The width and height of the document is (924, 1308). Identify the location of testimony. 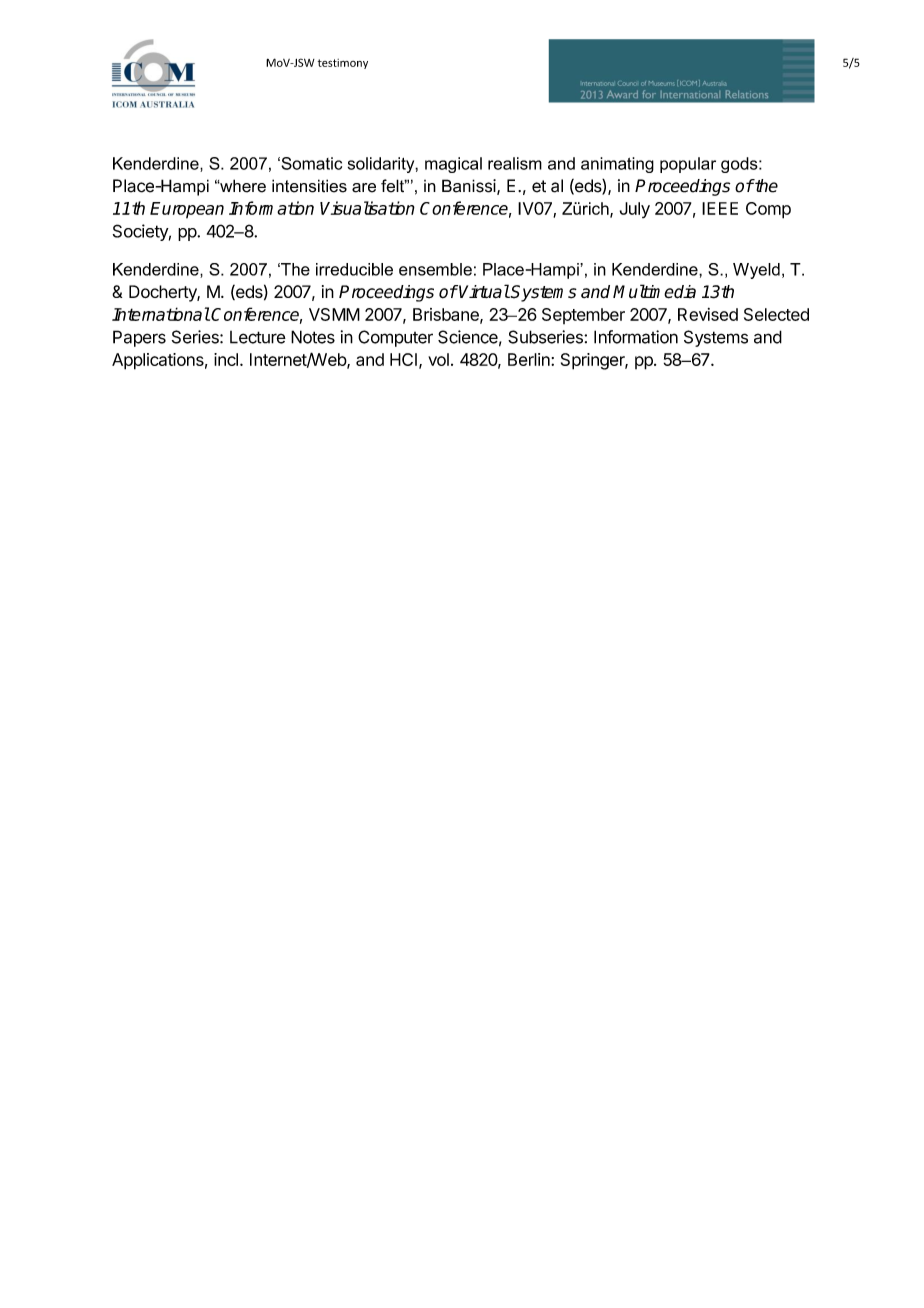
(343, 64).
